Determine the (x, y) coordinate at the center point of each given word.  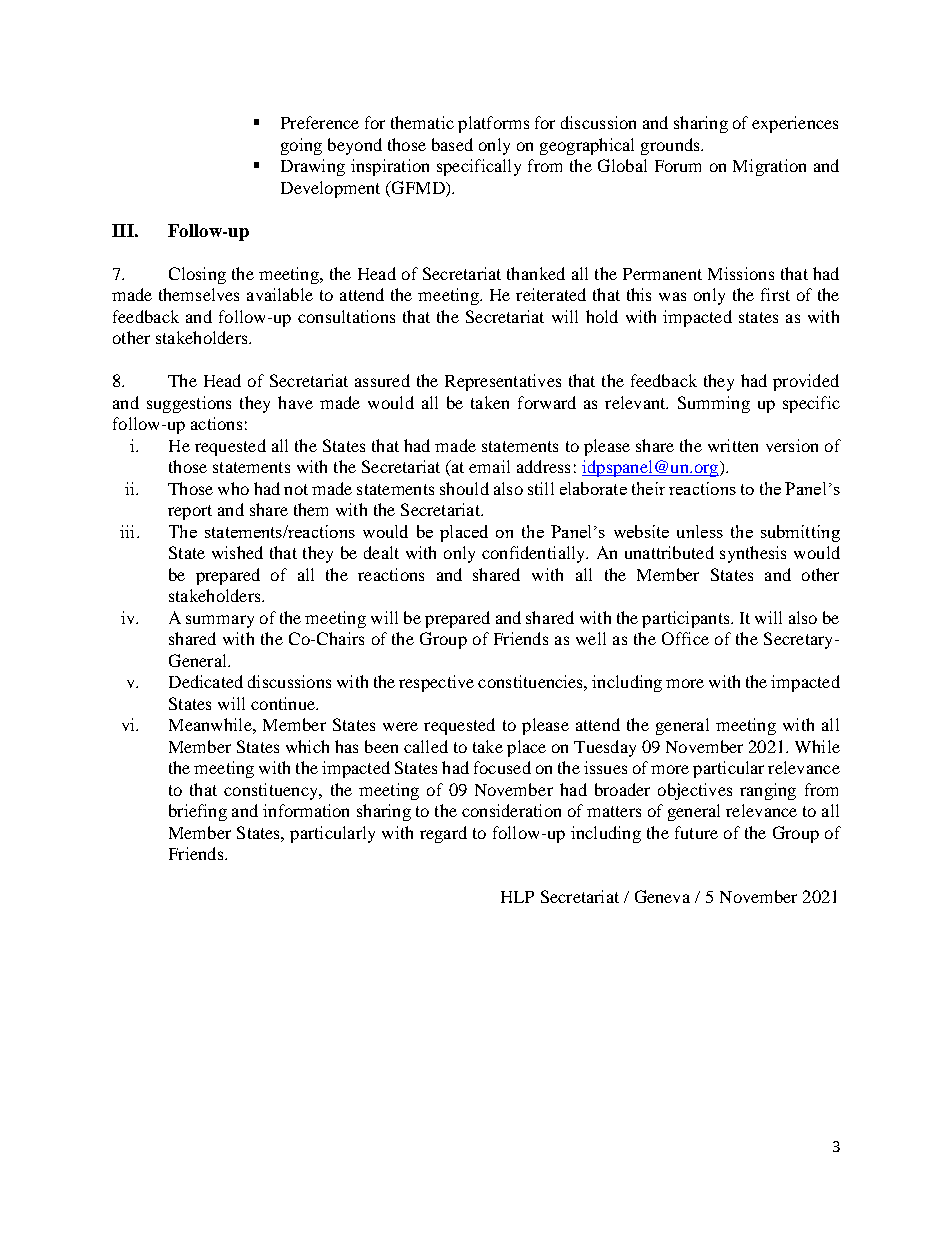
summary (220, 621)
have (295, 402)
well (591, 638)
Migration (769, 167)
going (301, 146)
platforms (493, 124)
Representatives (503, 382)
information (306, 810)
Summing (714, 404)
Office (685, 638)
